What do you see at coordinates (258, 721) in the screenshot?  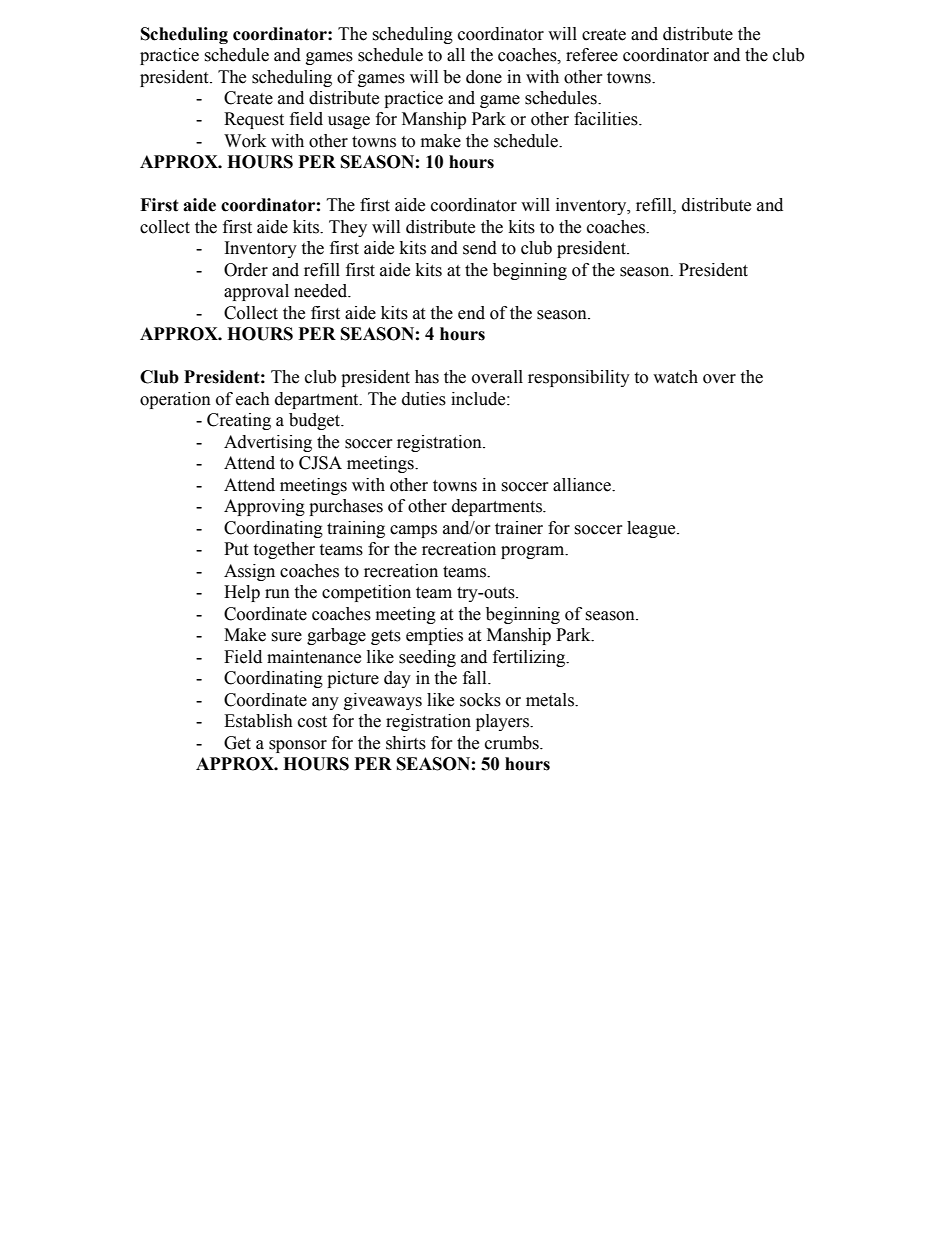 I see `Establish` at bounding box center [258, 721].
